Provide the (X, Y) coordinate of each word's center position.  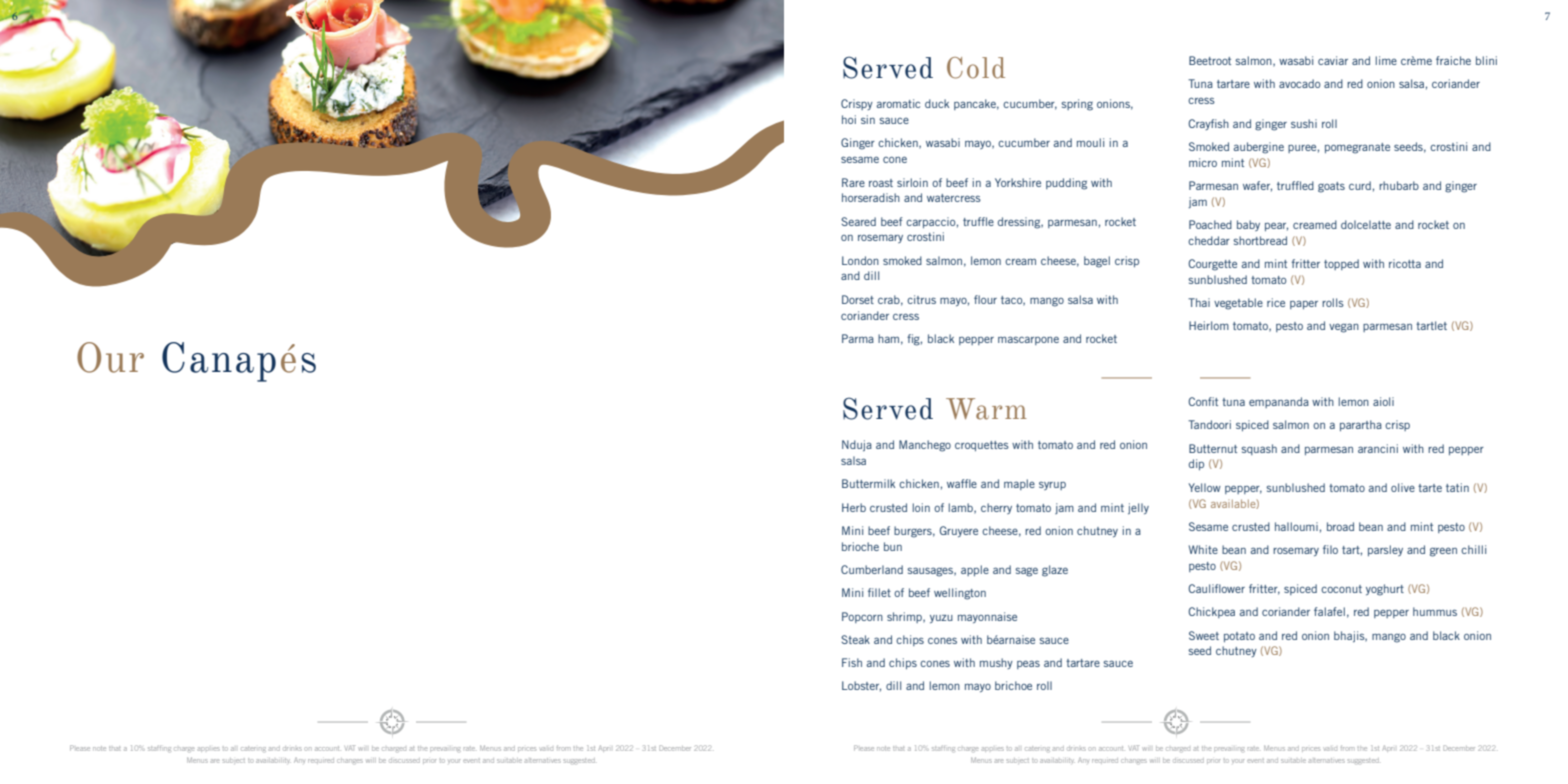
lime (1386, 60)
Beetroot (1210, 60)
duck (937, 103)
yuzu (941, 619)
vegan (1344, 328)
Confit (1203, 401)
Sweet (1204, 635)
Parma (858, 338)
